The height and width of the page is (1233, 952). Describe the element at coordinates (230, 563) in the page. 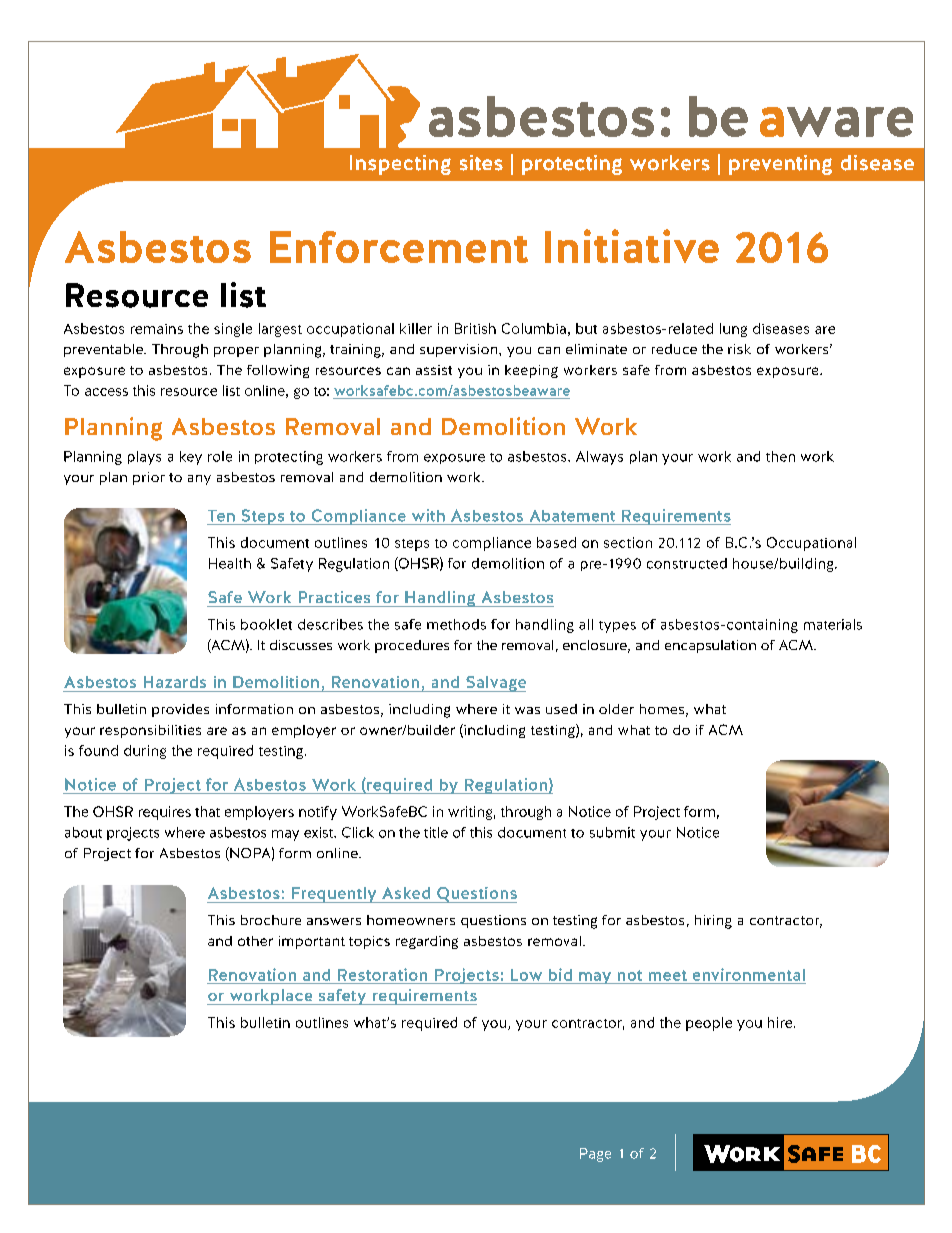

I see `Health` at that location.
